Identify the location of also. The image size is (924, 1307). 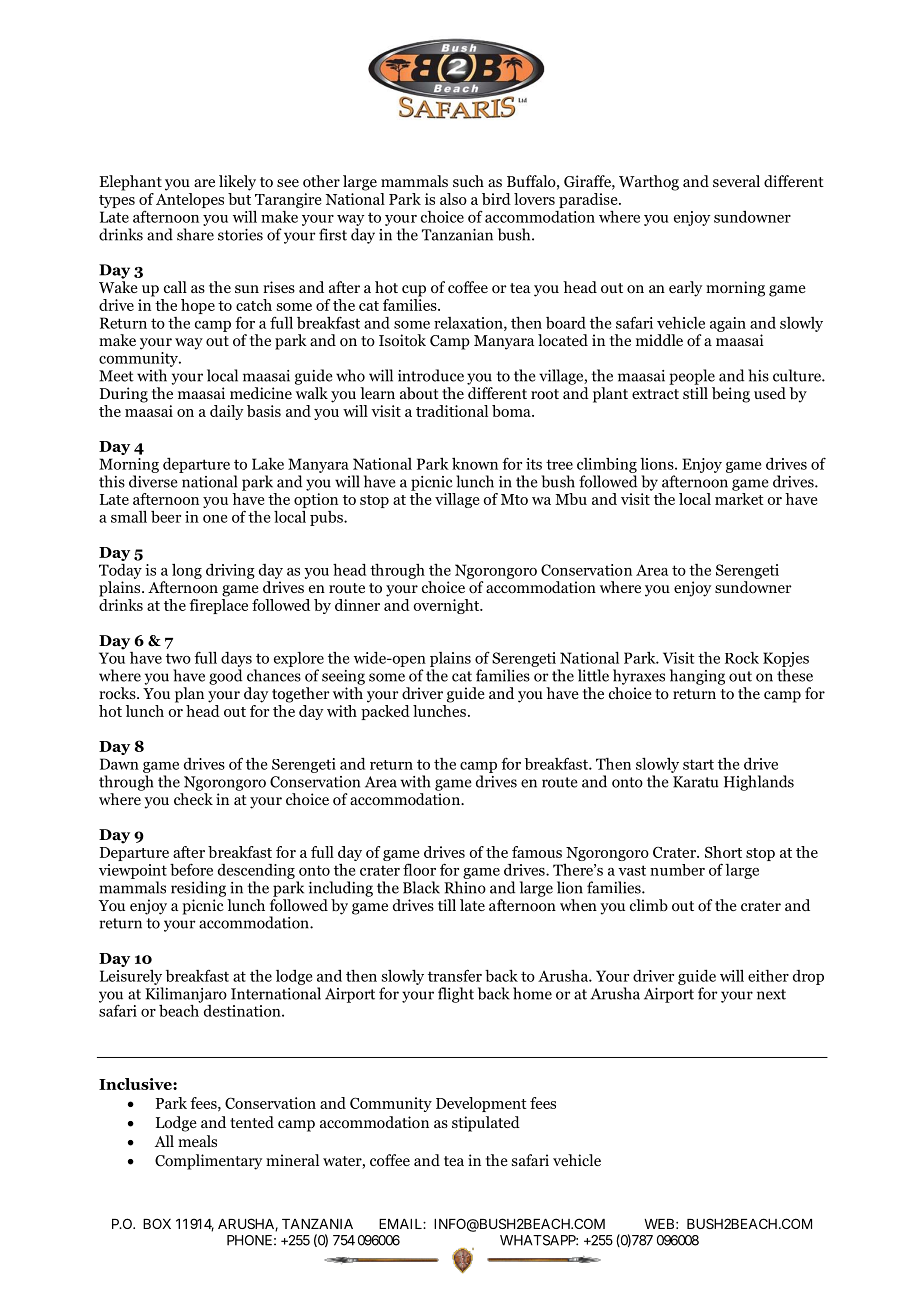
(453, 199).
